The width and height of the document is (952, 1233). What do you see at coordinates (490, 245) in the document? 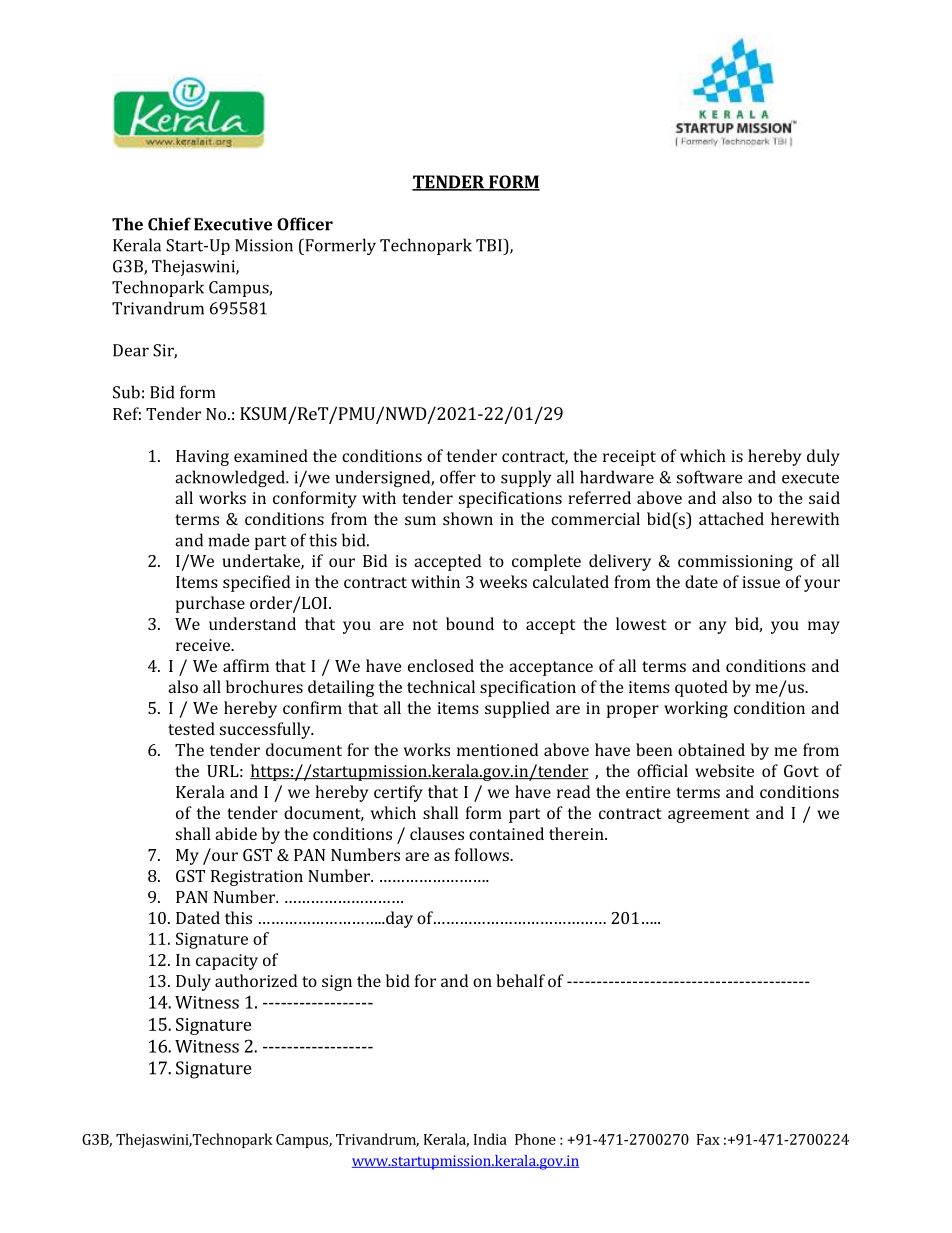
I see `TBI` at bounding box center [490, 245].
